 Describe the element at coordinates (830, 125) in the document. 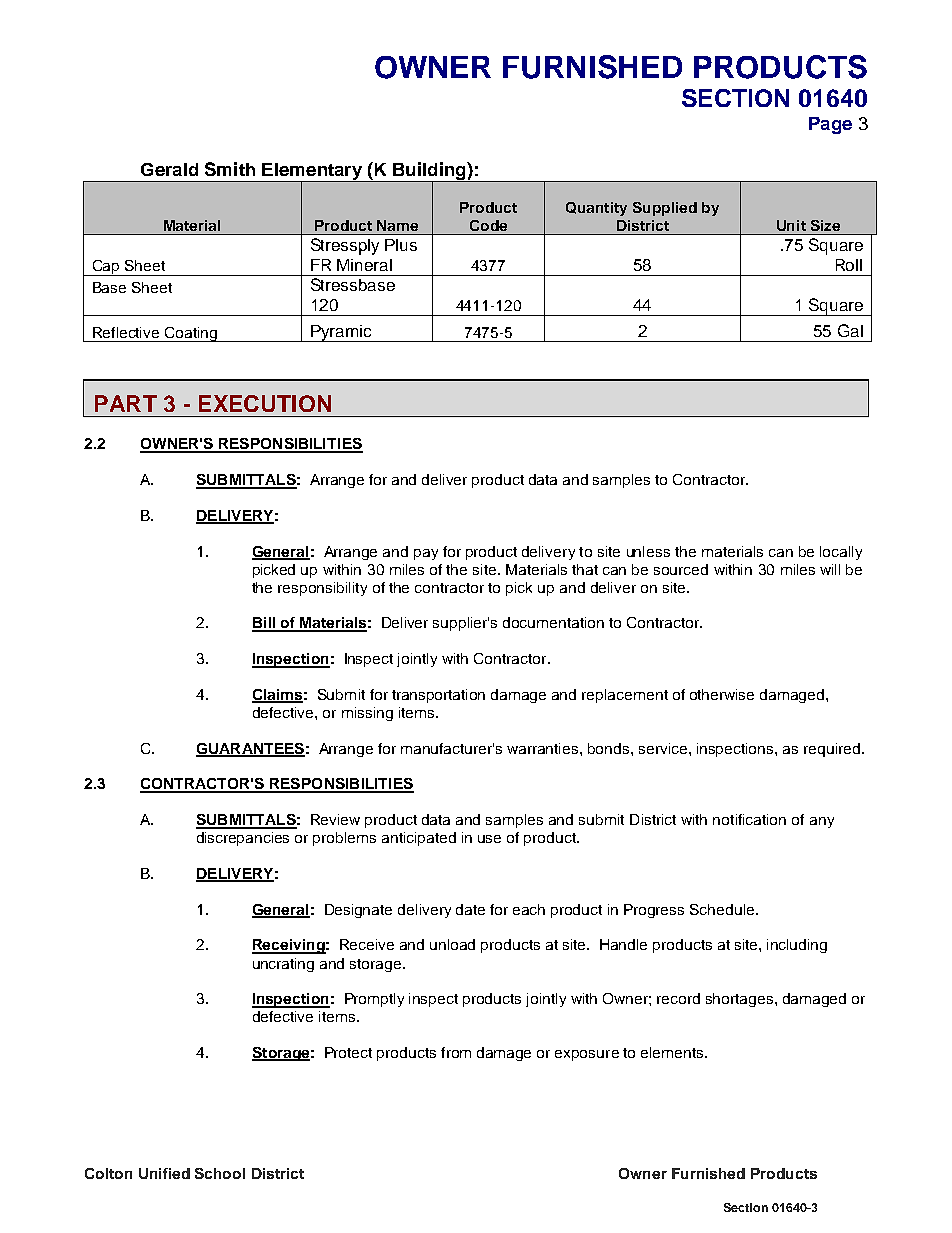

I see `Page` at that location.
